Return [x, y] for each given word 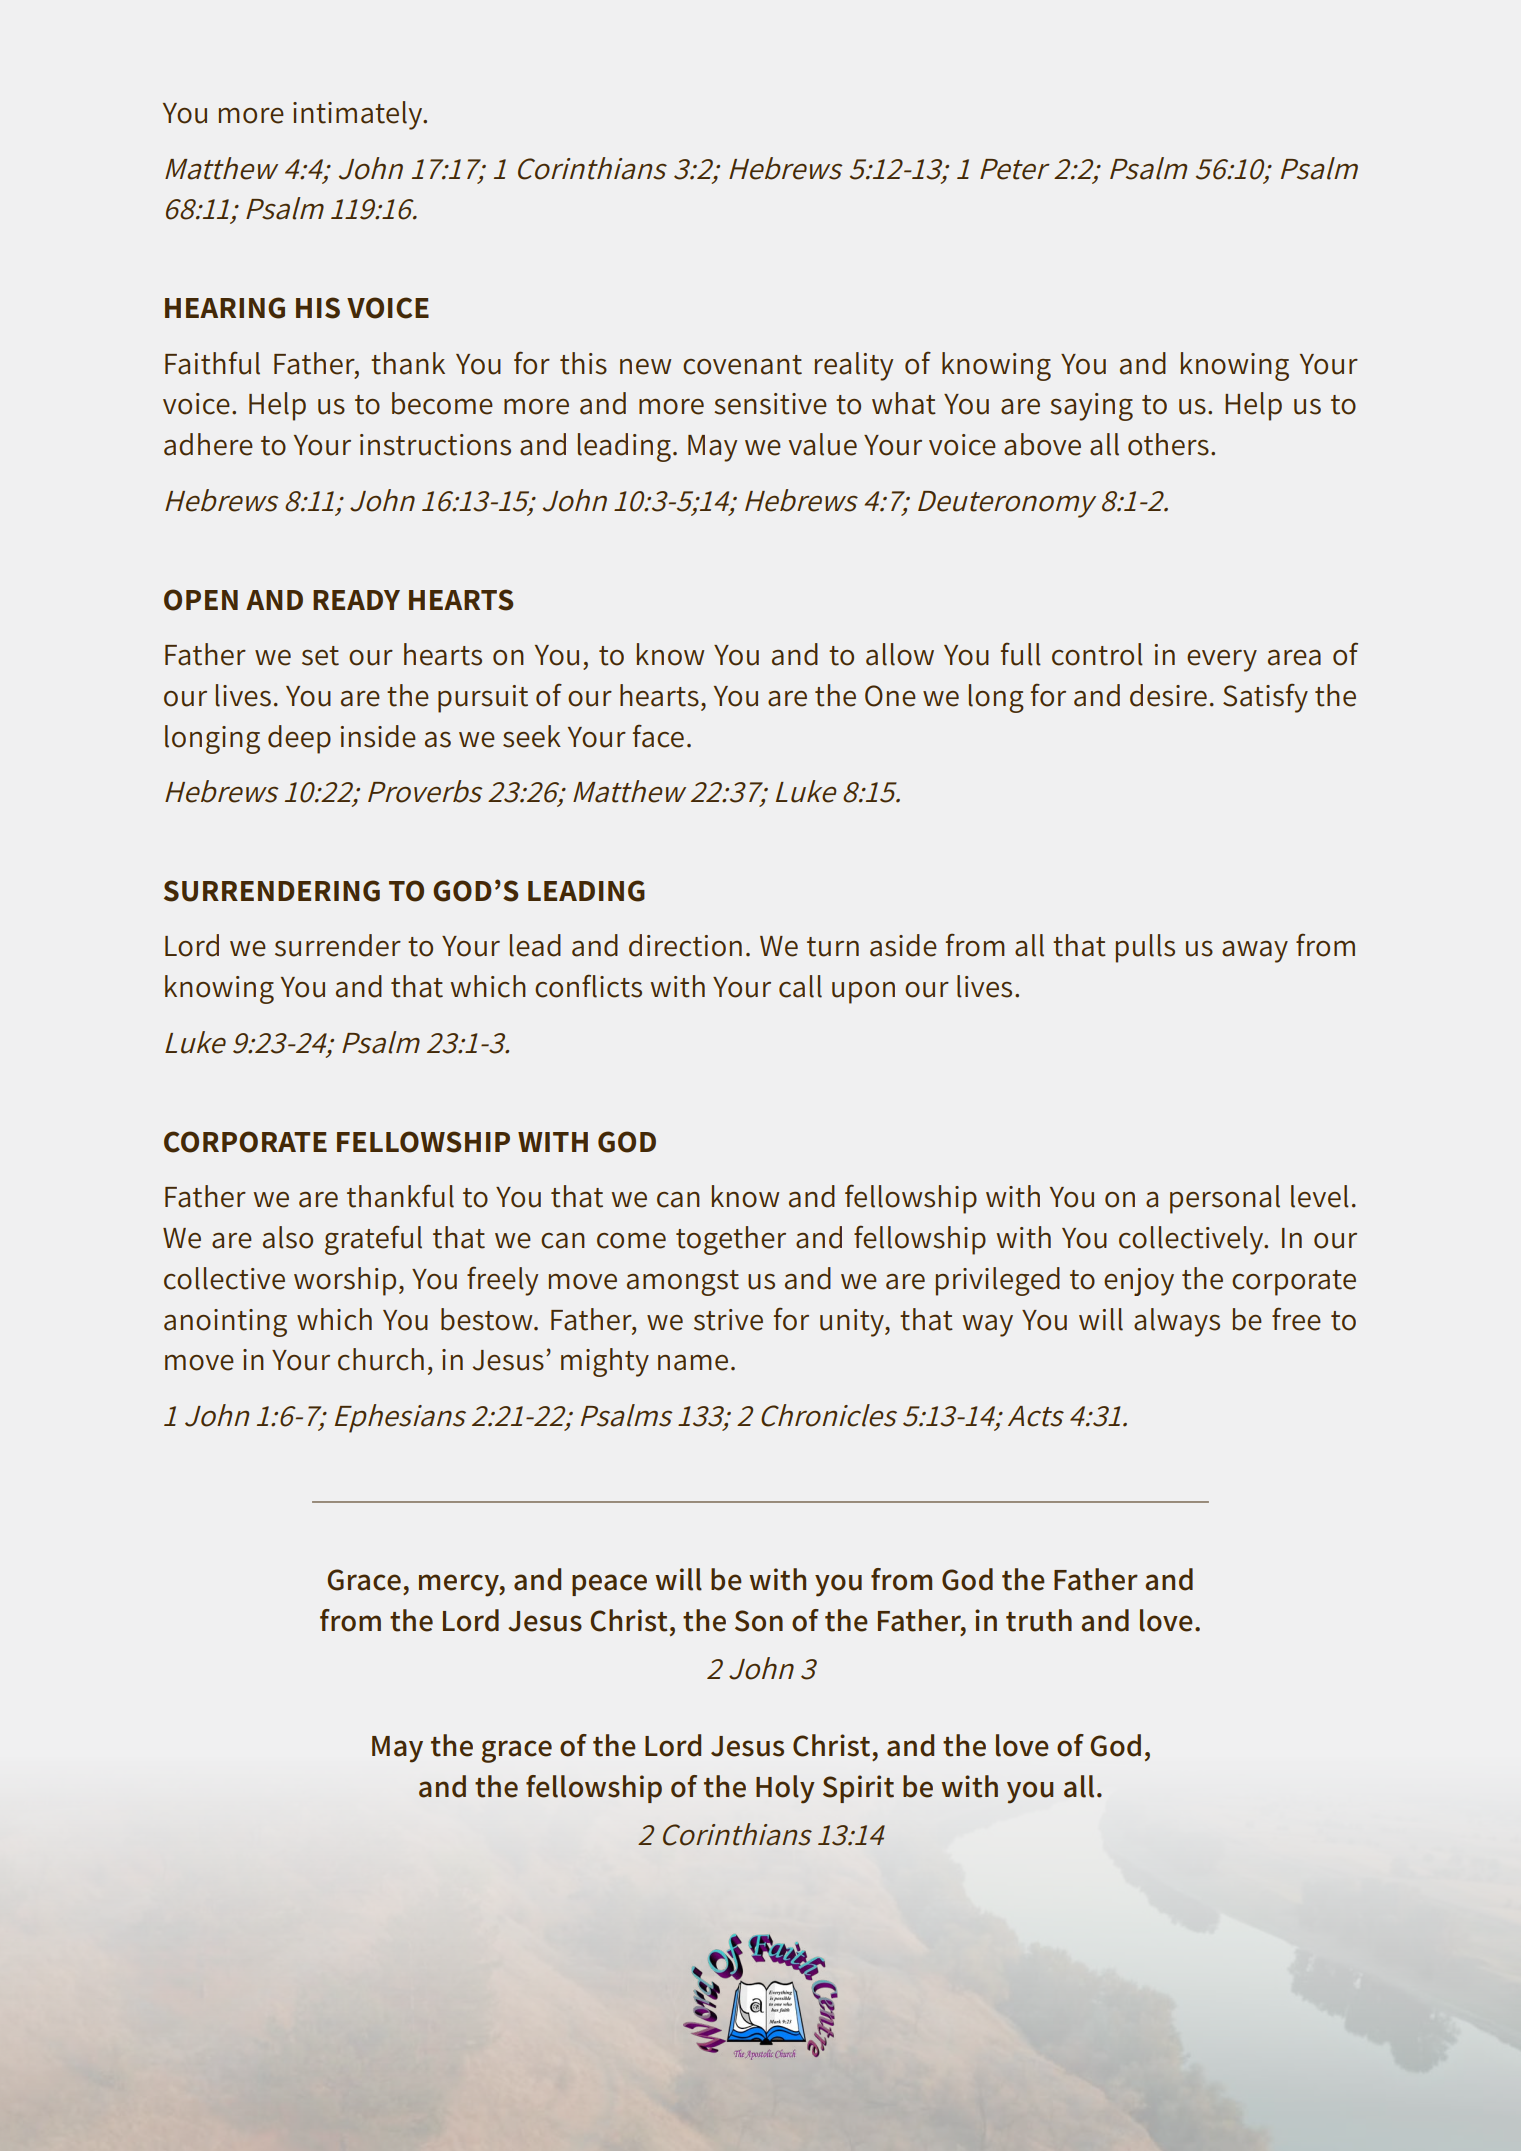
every [1222, 661]
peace [609, 1585]
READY [356, 600]
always [1177, 1322]
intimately [359, 115]
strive [728, 1320]
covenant [742, 365]
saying [1091, 407]
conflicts [588, 986]
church [381, 1359]
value [823, 444]
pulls [1145, 948]
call [800, 986]
